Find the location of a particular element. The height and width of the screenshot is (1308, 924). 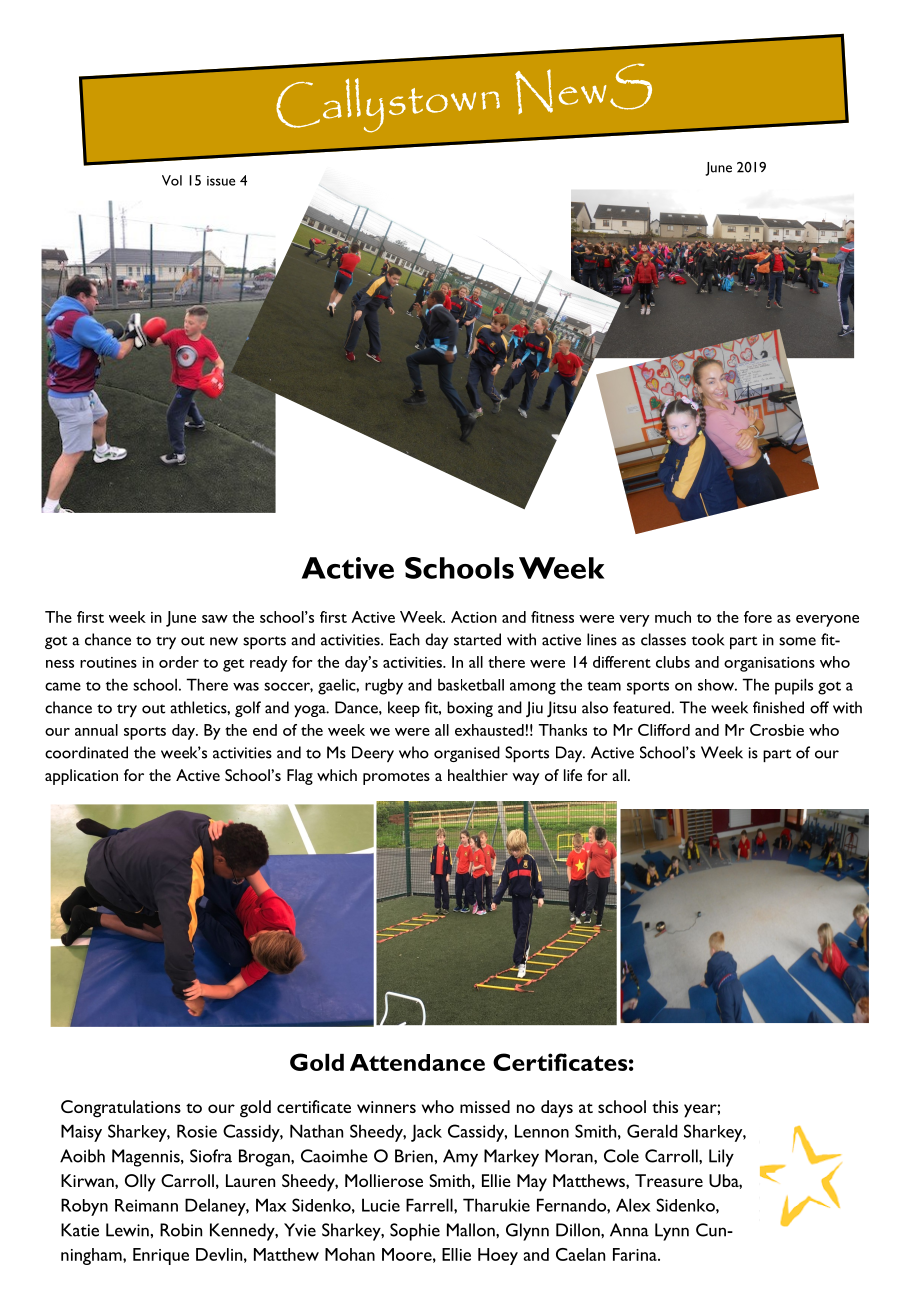

Congratulations is located at coordinates (121, 1109).
